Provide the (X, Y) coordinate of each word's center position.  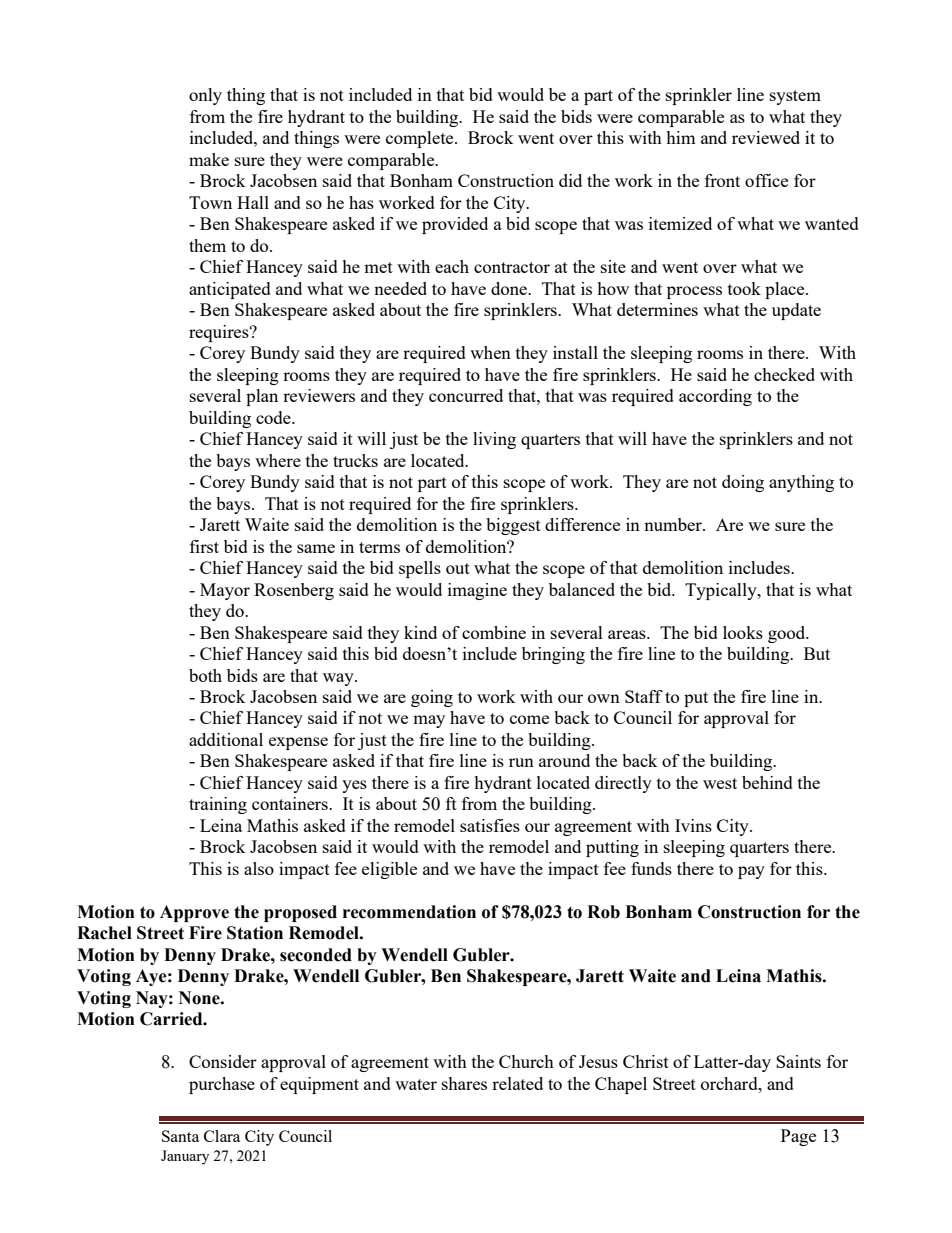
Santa (180, 1136)
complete (421, 139)
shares (464, 1083)
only (205, 96)
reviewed (766, 137)
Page (798, 1137)
